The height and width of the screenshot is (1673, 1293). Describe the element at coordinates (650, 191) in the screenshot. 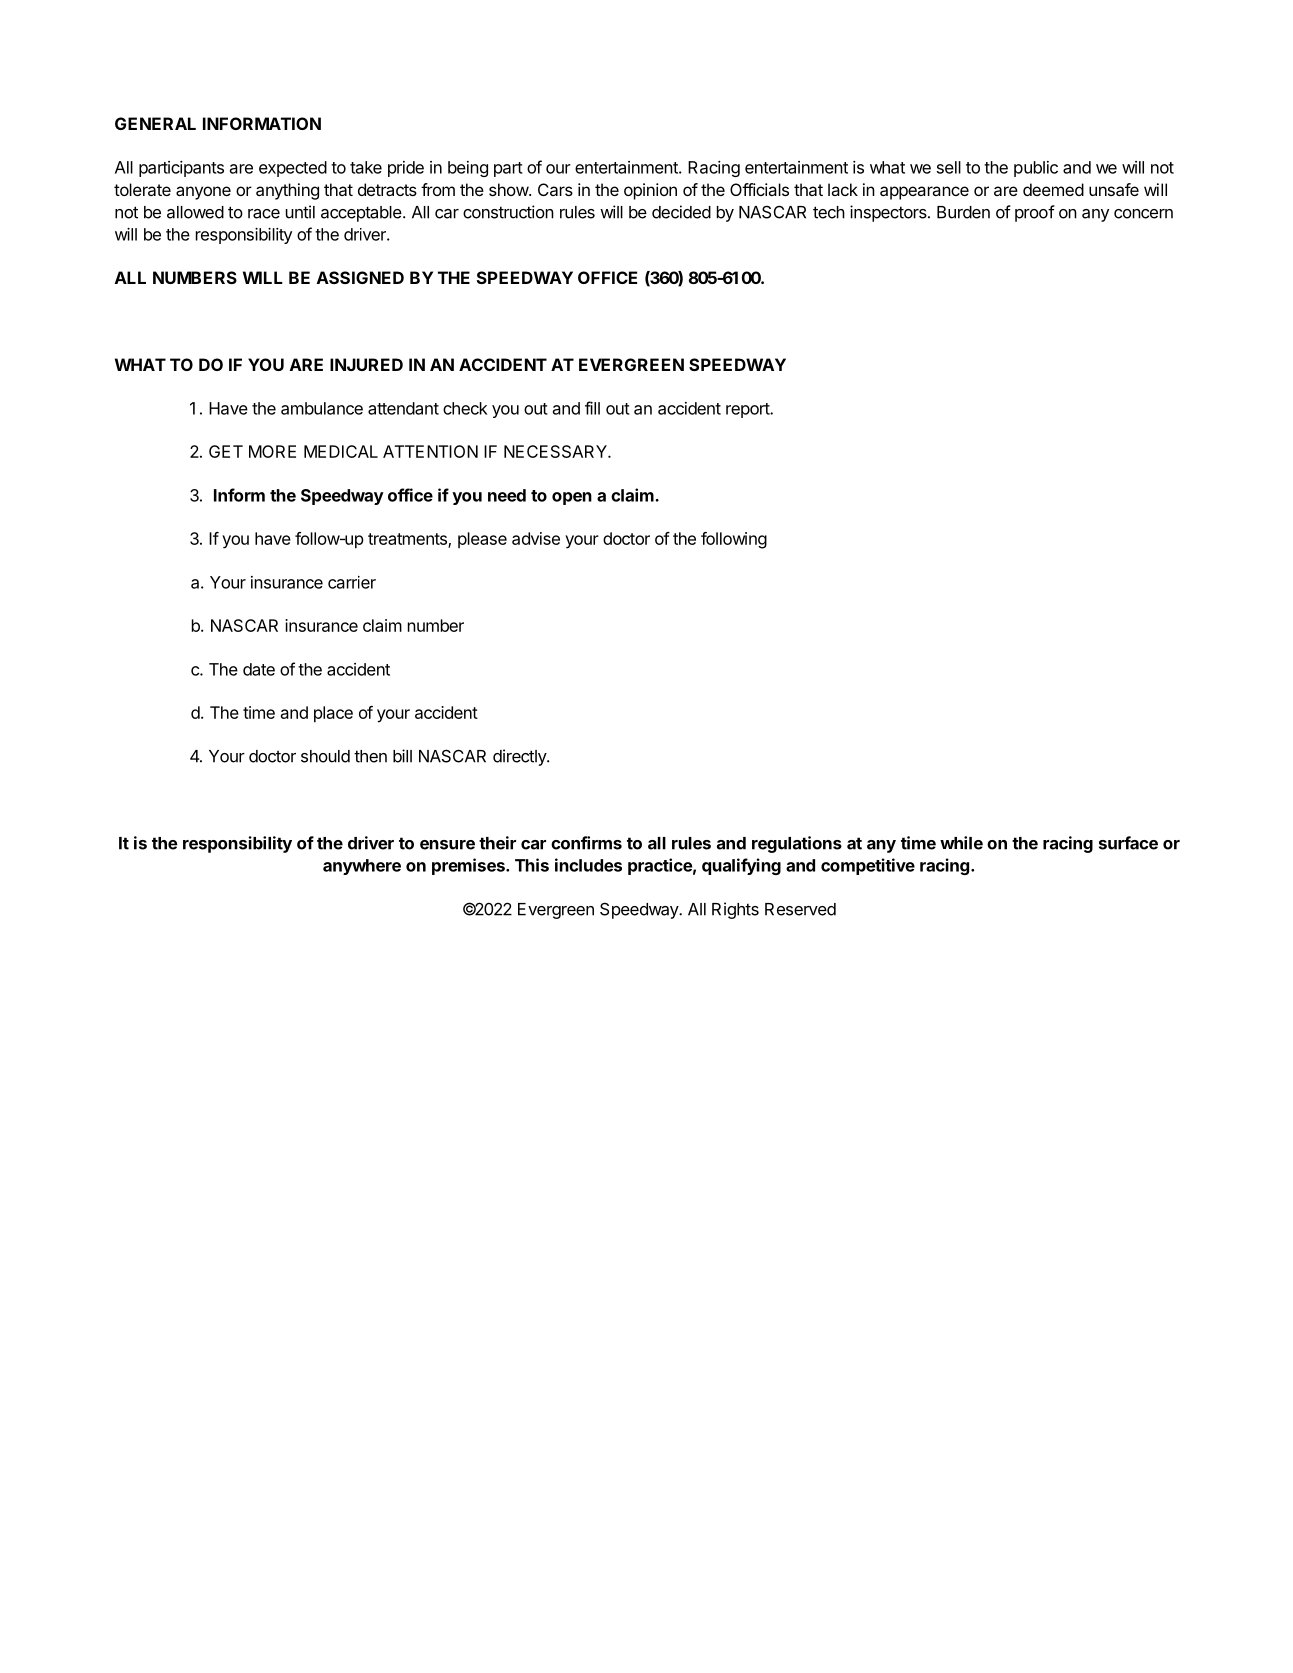

I see `opinion` at that location.
